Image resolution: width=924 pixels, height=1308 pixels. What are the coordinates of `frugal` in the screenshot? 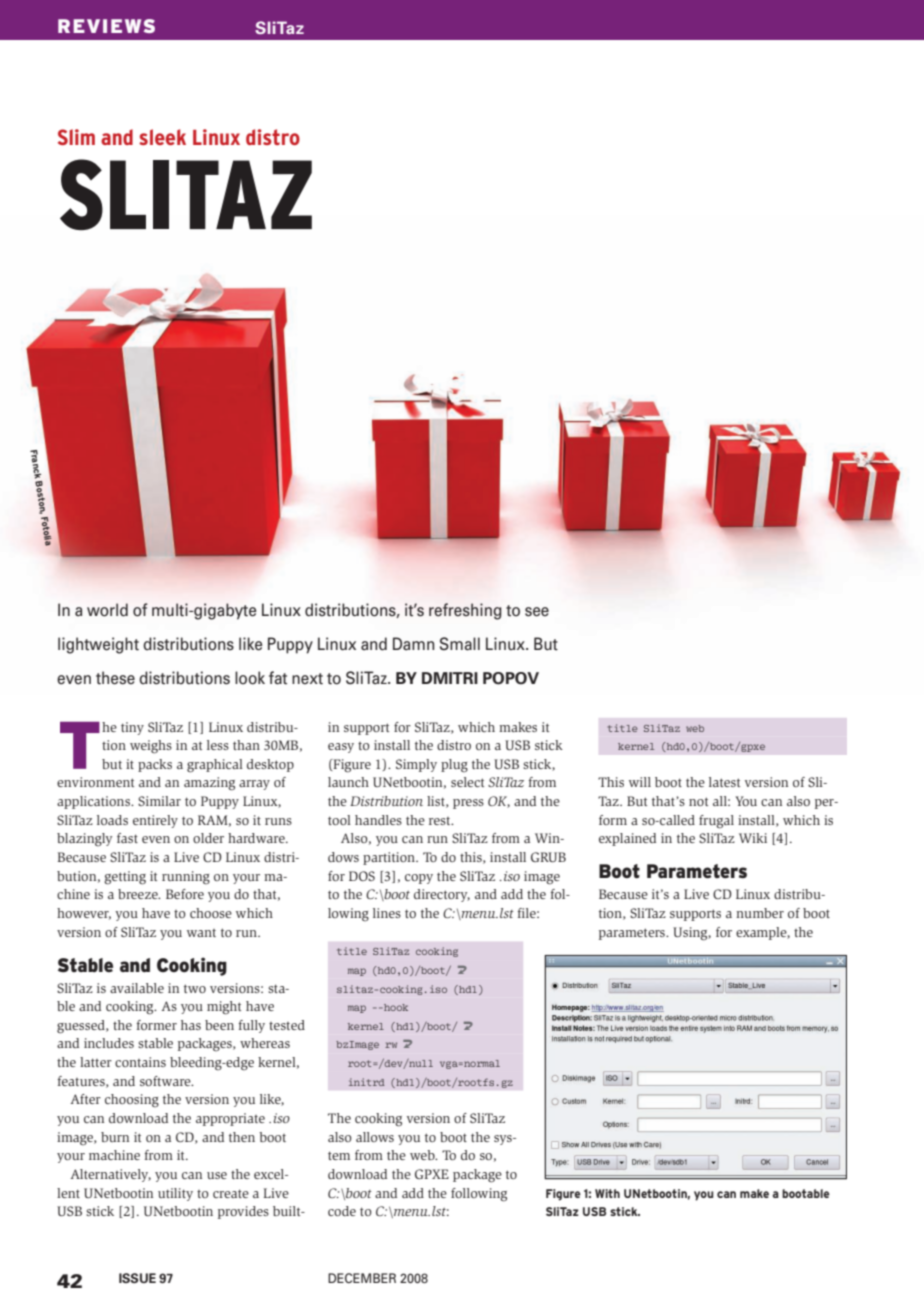 It's located at (716, 822).
